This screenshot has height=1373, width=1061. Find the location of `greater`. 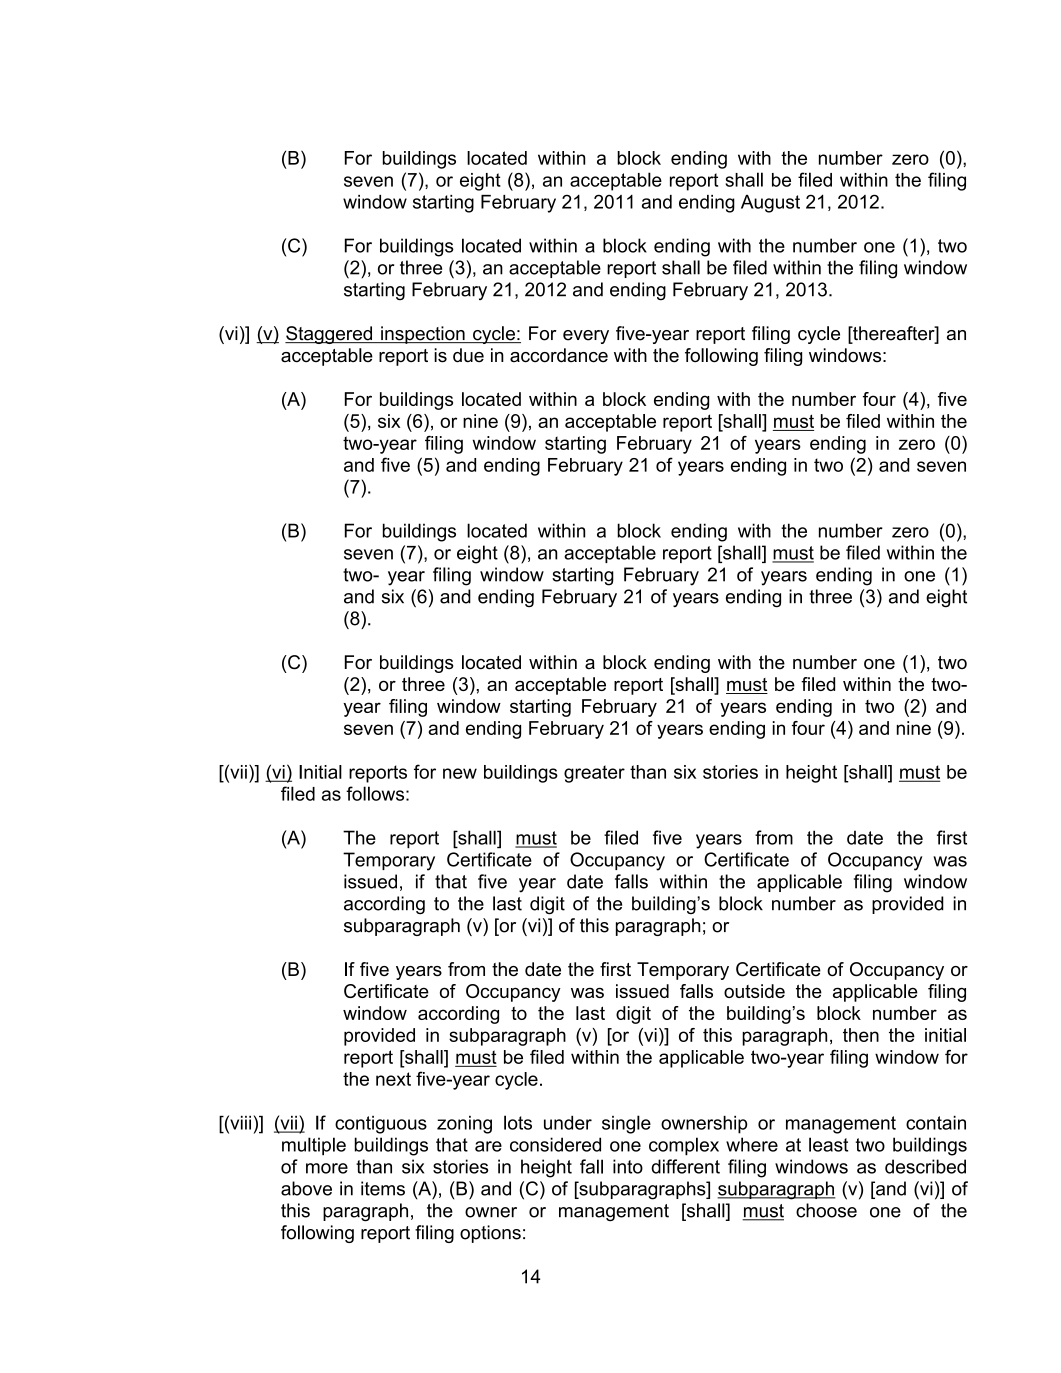

greater is located at coordinates (594, 774).
